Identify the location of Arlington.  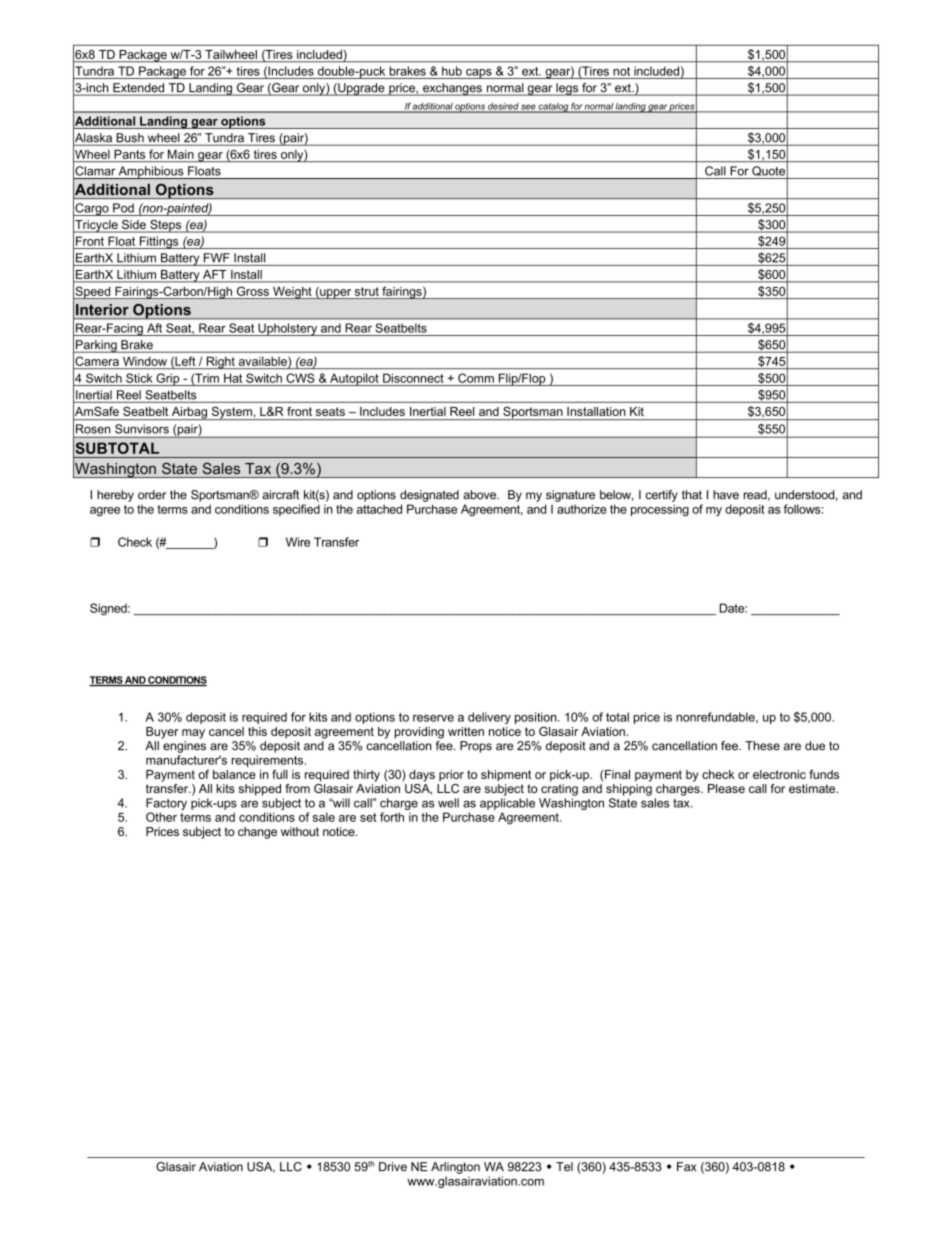
(455, 1168).
